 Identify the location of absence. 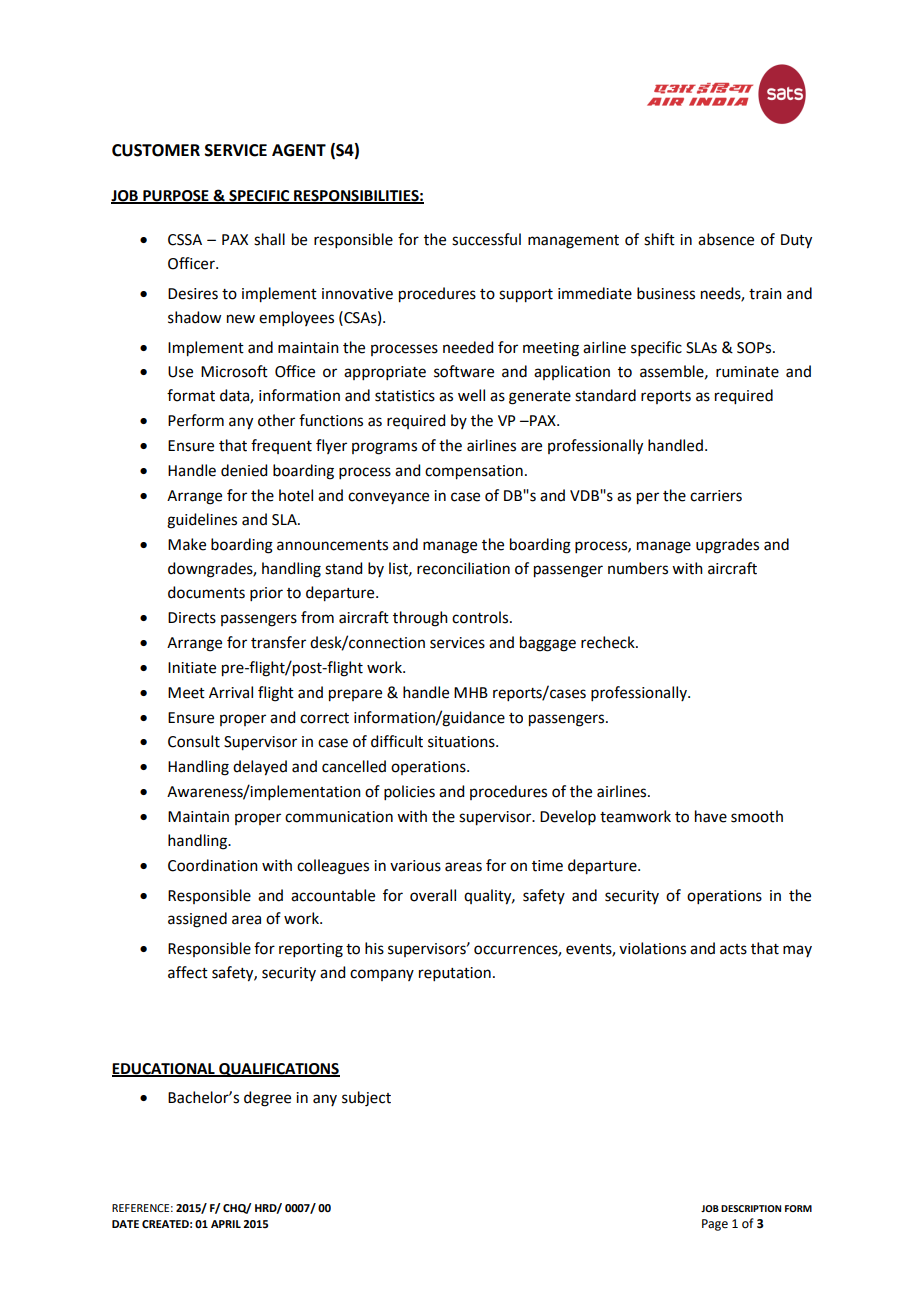
(726, 239).
